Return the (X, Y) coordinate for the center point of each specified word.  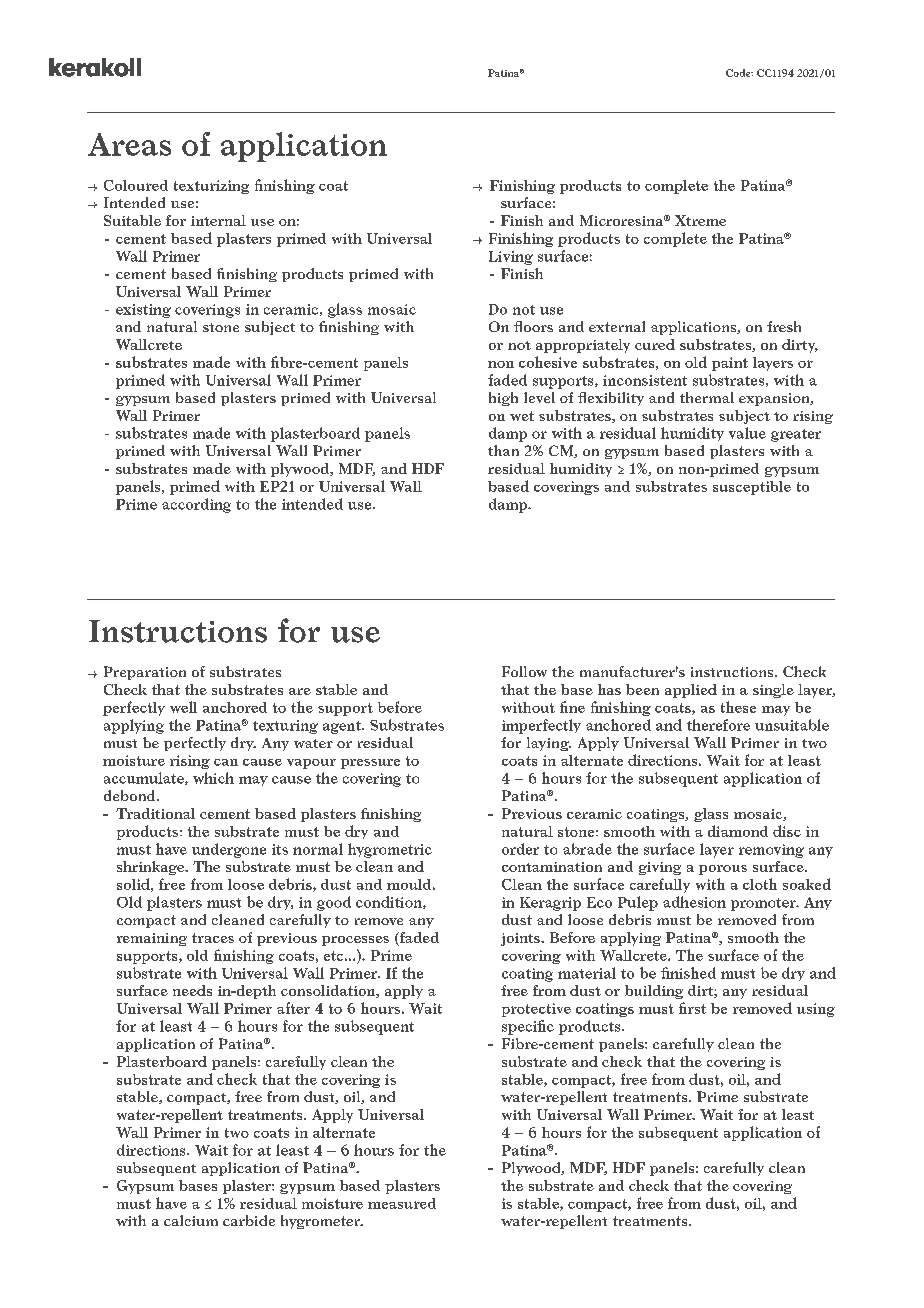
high (503, 399)
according (196, 505)
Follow (524, 671)
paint (730, 364)
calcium (191, 1220)
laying (549, 744)
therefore (718, 725)
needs (192, 990)
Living (511, 258)
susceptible (752, 488)
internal (218, 220)
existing (143, 311)
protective (536, 1010)
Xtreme (700, 220)
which (213, 778)
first (692, 1008)
